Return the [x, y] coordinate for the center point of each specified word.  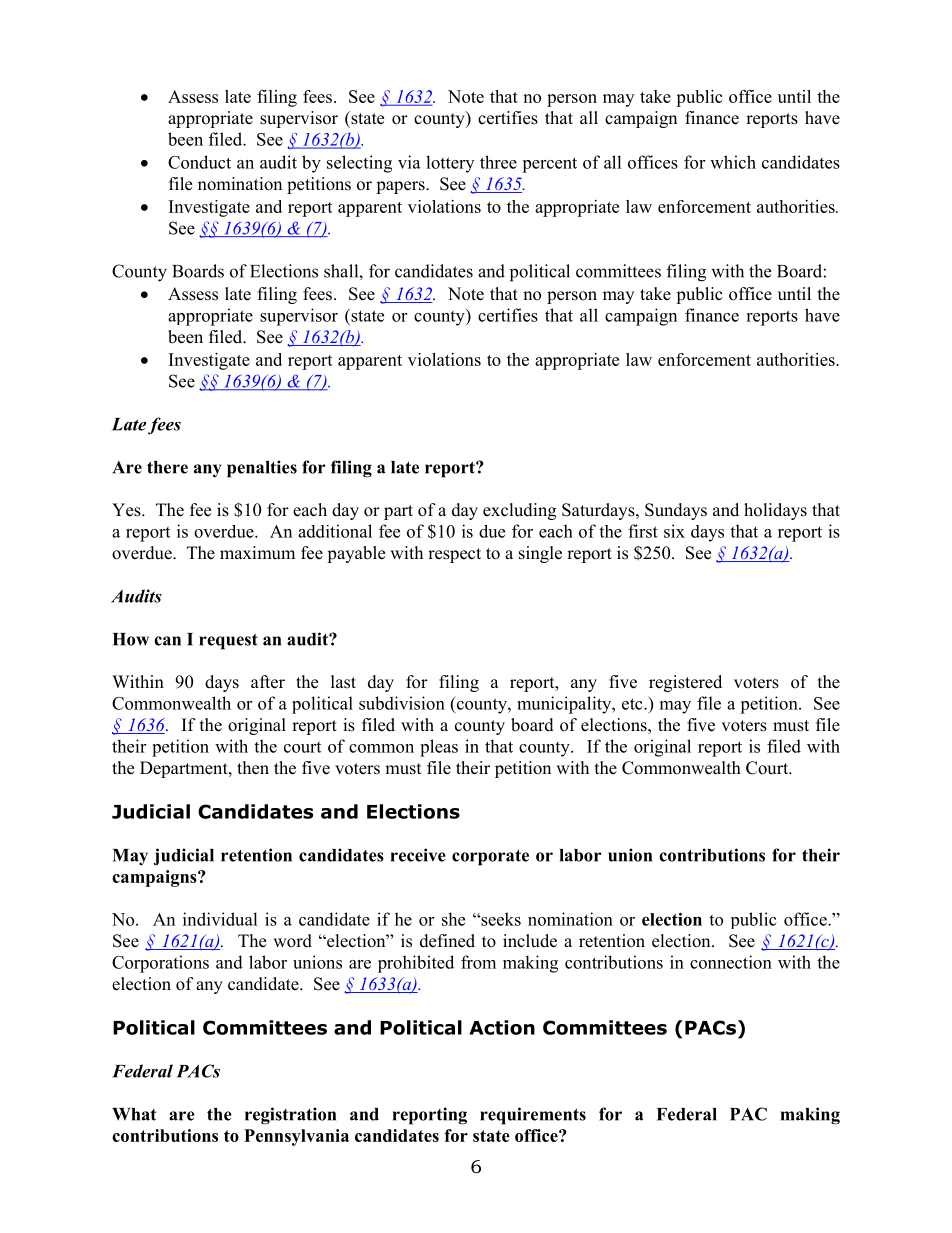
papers [401, 187]
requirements [533, 1116]
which [733, 162]
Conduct [199, 162]
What [134, 1114]
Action [502, 1027]
